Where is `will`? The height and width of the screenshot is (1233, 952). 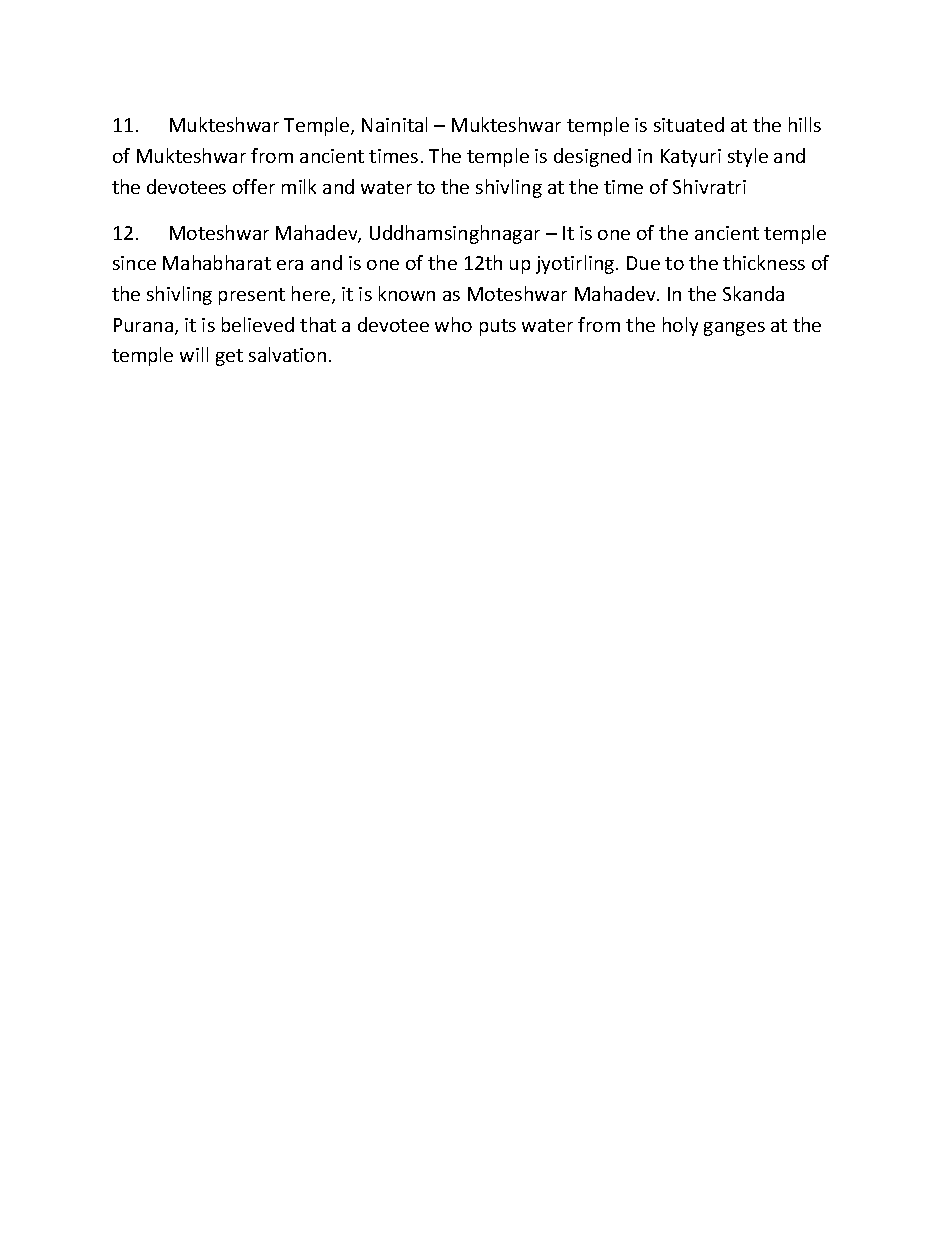 will is located at coordinates (194, 354).
